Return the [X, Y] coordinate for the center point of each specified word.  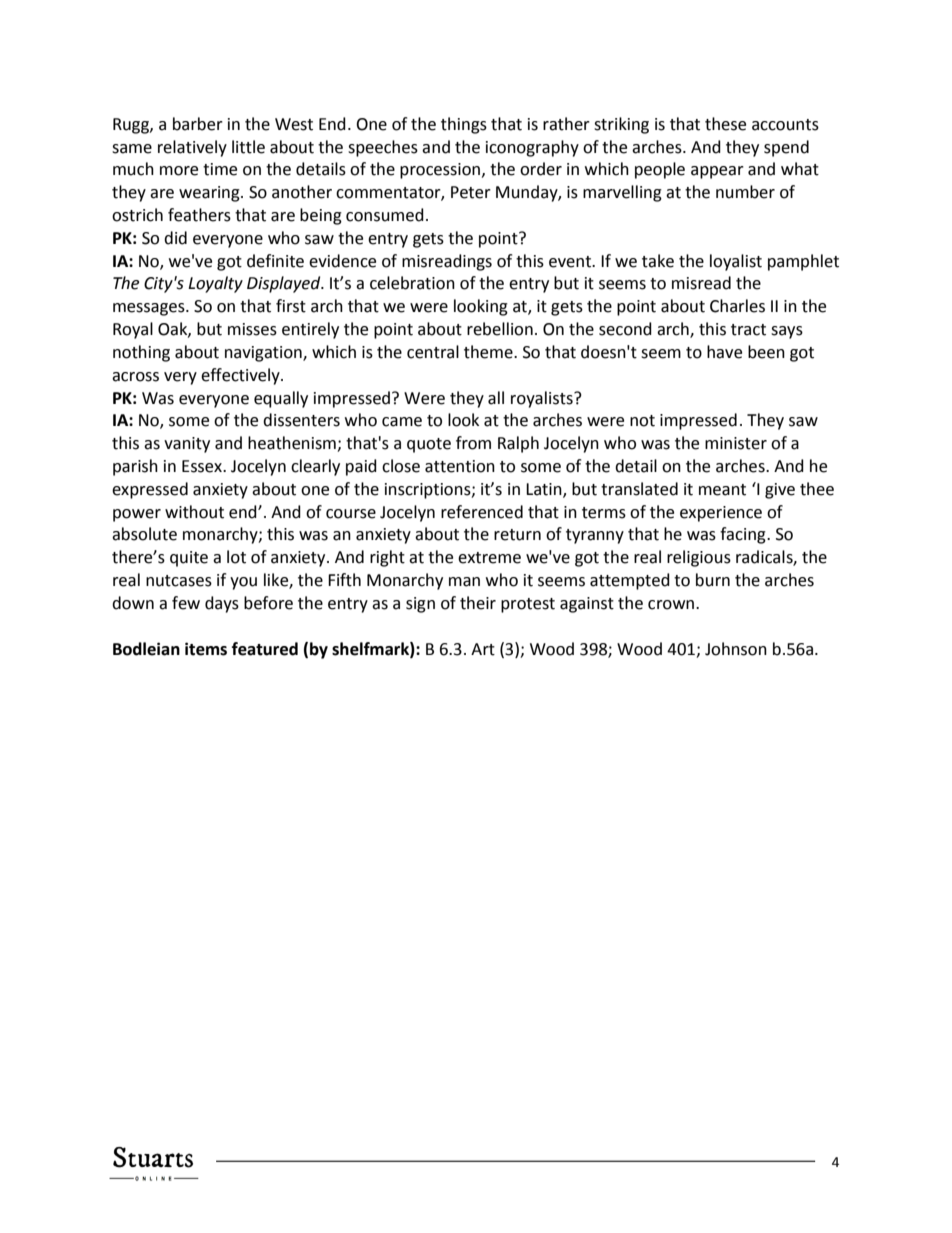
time [220, 169]
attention [460, 466]
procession [440, 171]
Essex [203, 466]
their [478, 603]
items [206, 649]
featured [265, 649]
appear [717, 172]
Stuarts [153, 1157]
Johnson [736, 649]
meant [722, 490]
